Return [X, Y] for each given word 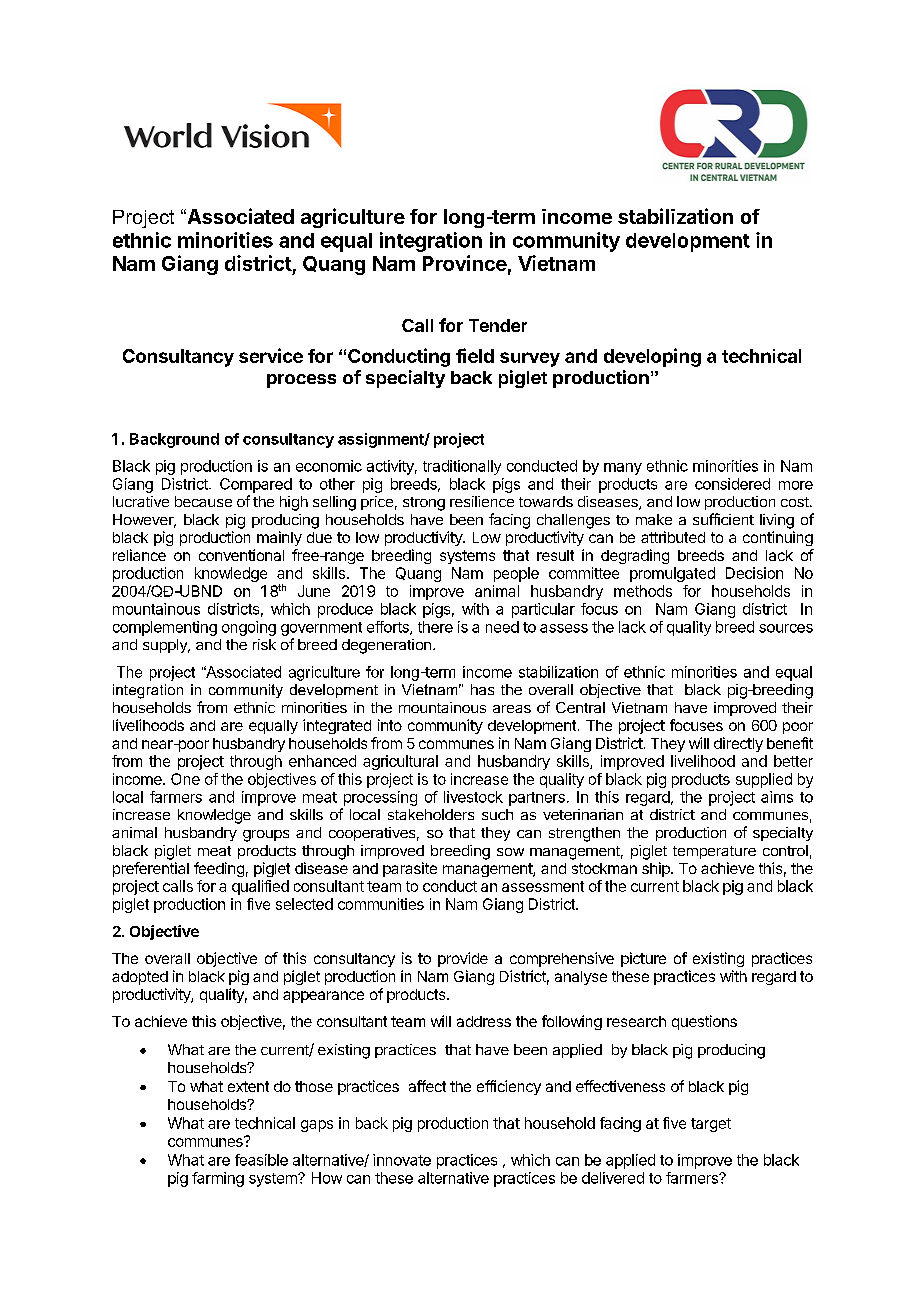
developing [652, 357]
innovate [402, 1160]
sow [510, 852]
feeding [219, 869]
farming [218, 1179]
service [271, 355]
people [516, 574]
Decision [754, 573]
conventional [241, 555]
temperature [714, 852]
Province [465, 263]
